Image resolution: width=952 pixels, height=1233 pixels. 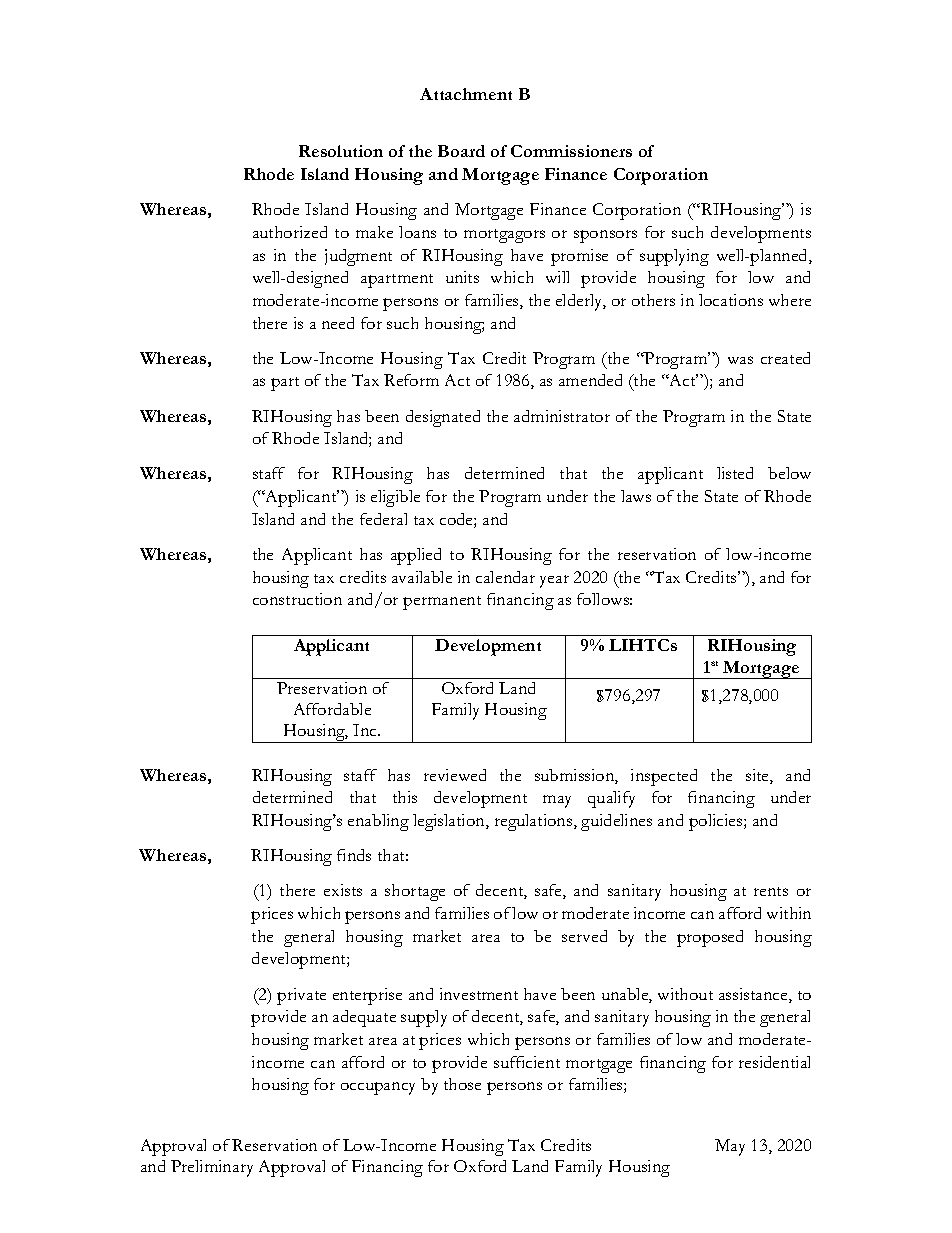 What do you see at coordinates (442, 603) in the page?
I see `permanent` at bounding box center [442, 603].
